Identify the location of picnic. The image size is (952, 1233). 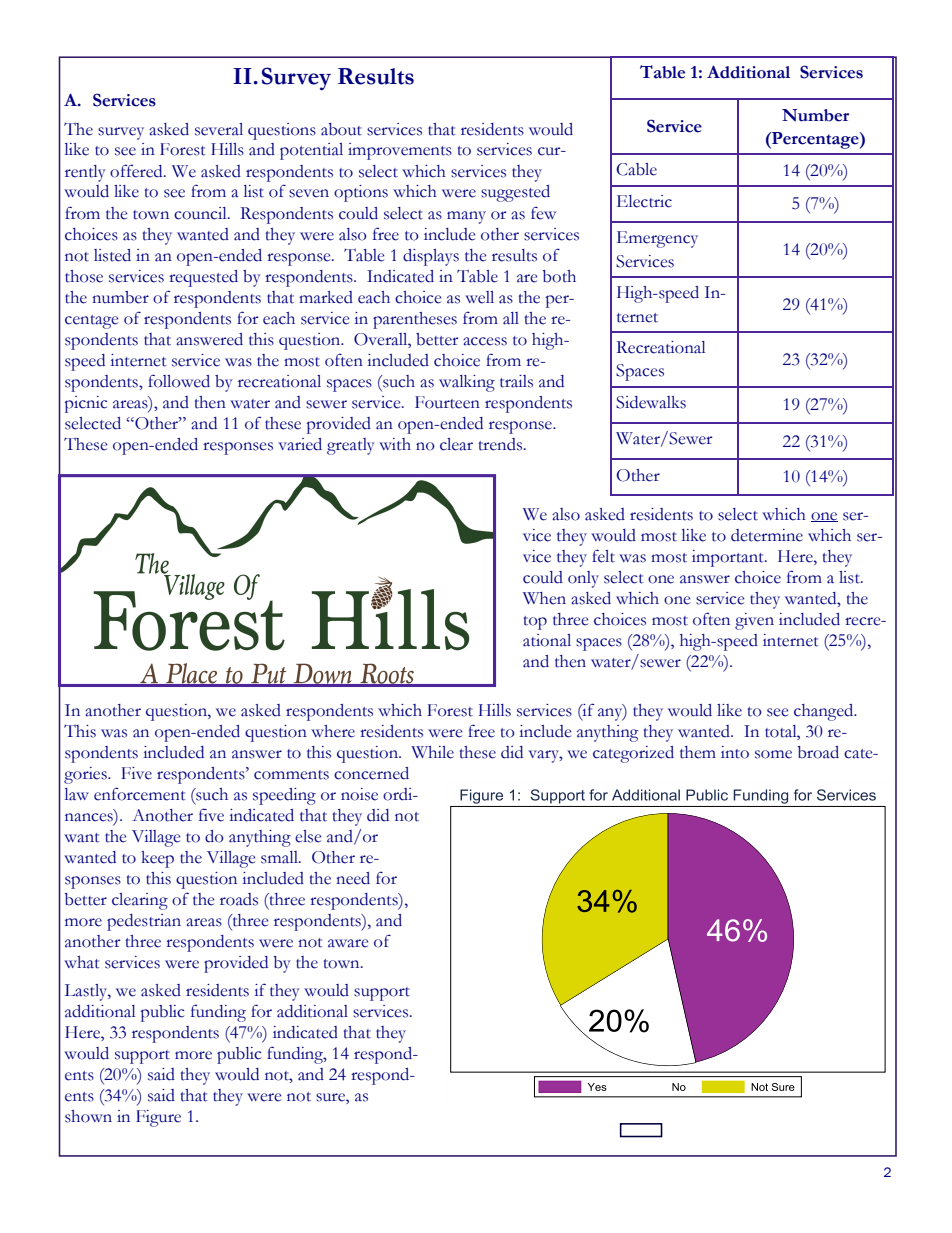
(86, 404).
